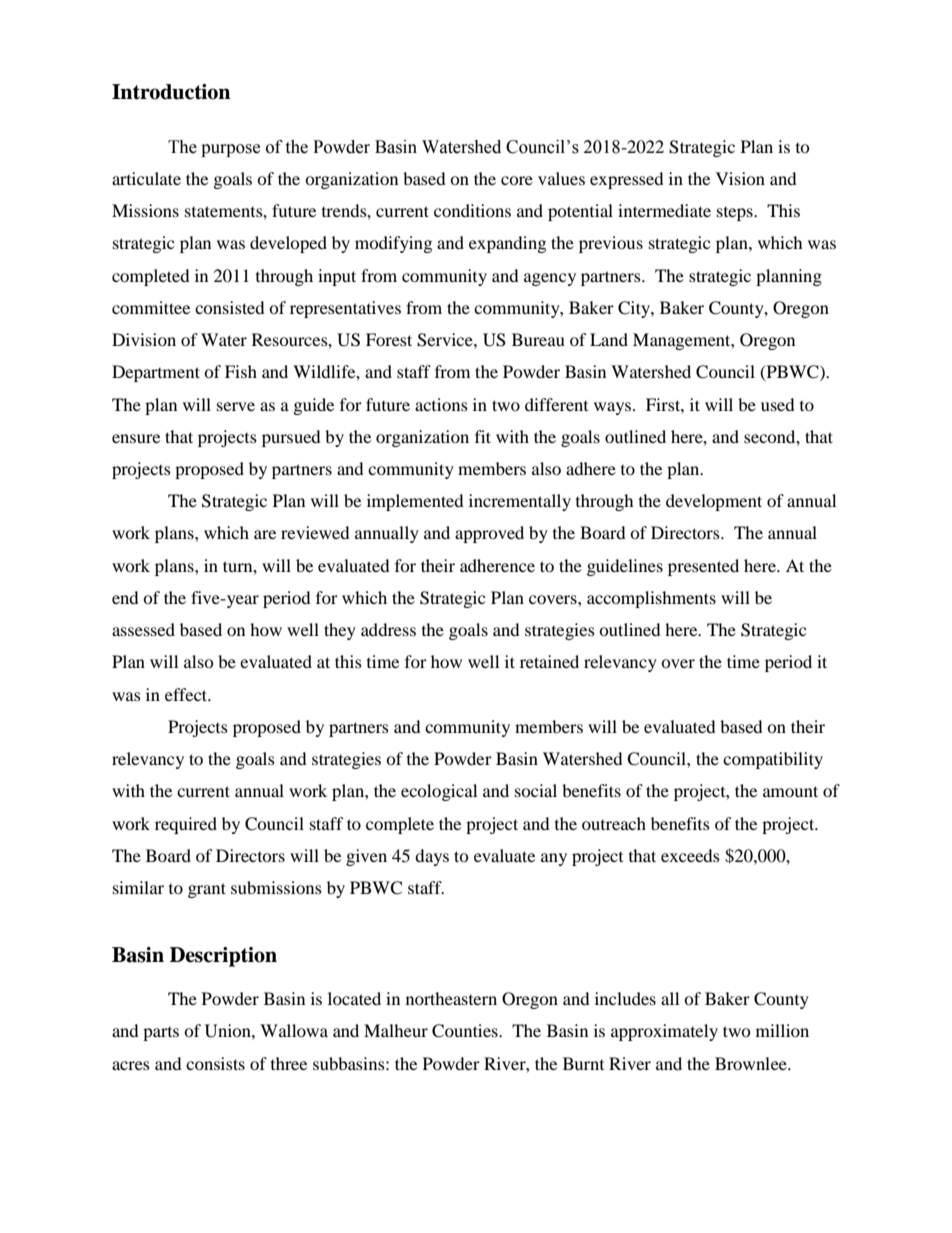  Describe the element at coordinates (466, 1031) in the image. I see `Counties` at that location.
